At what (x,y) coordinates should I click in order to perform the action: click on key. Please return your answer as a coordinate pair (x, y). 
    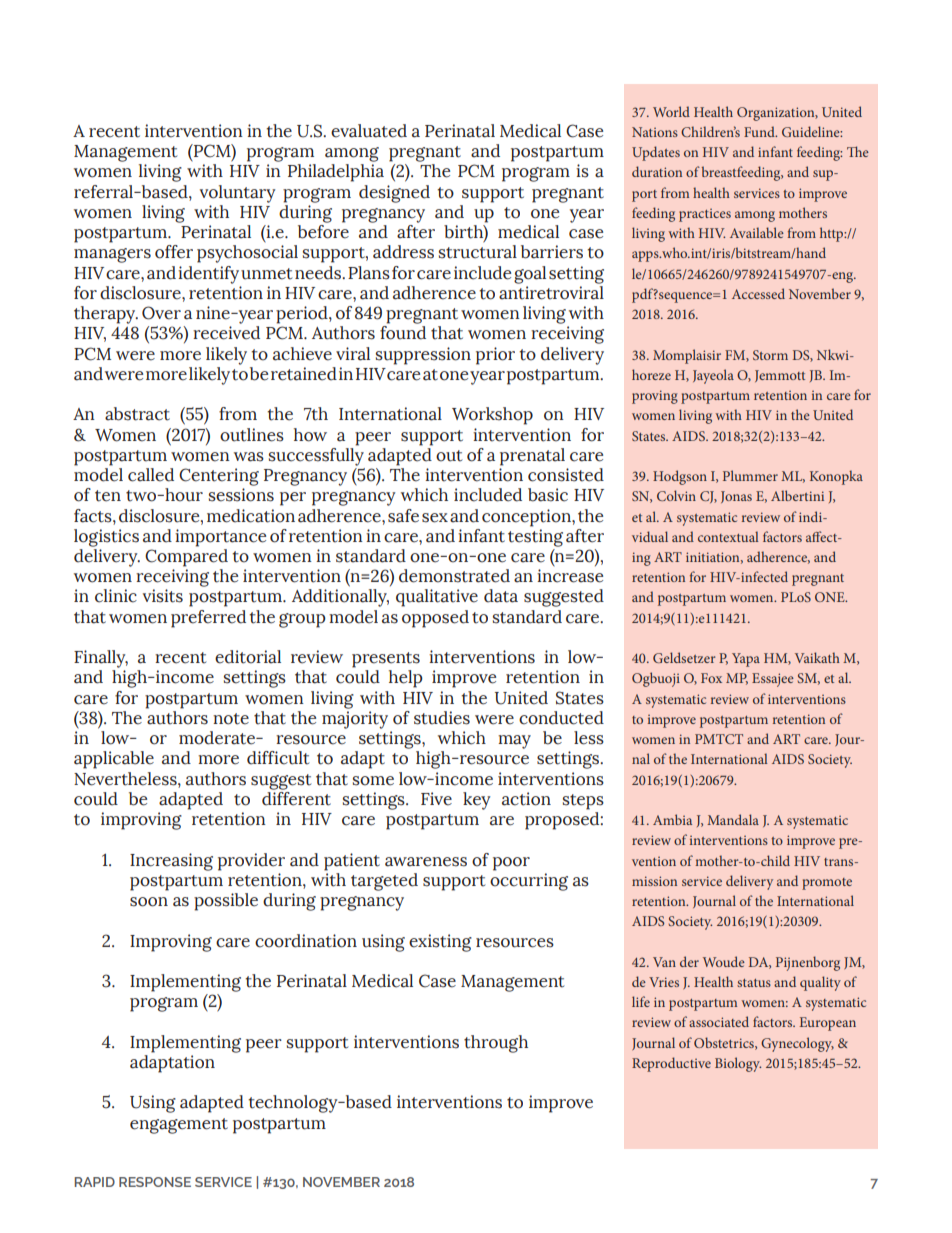
    Looking at the image, I should click on (476, 801).
